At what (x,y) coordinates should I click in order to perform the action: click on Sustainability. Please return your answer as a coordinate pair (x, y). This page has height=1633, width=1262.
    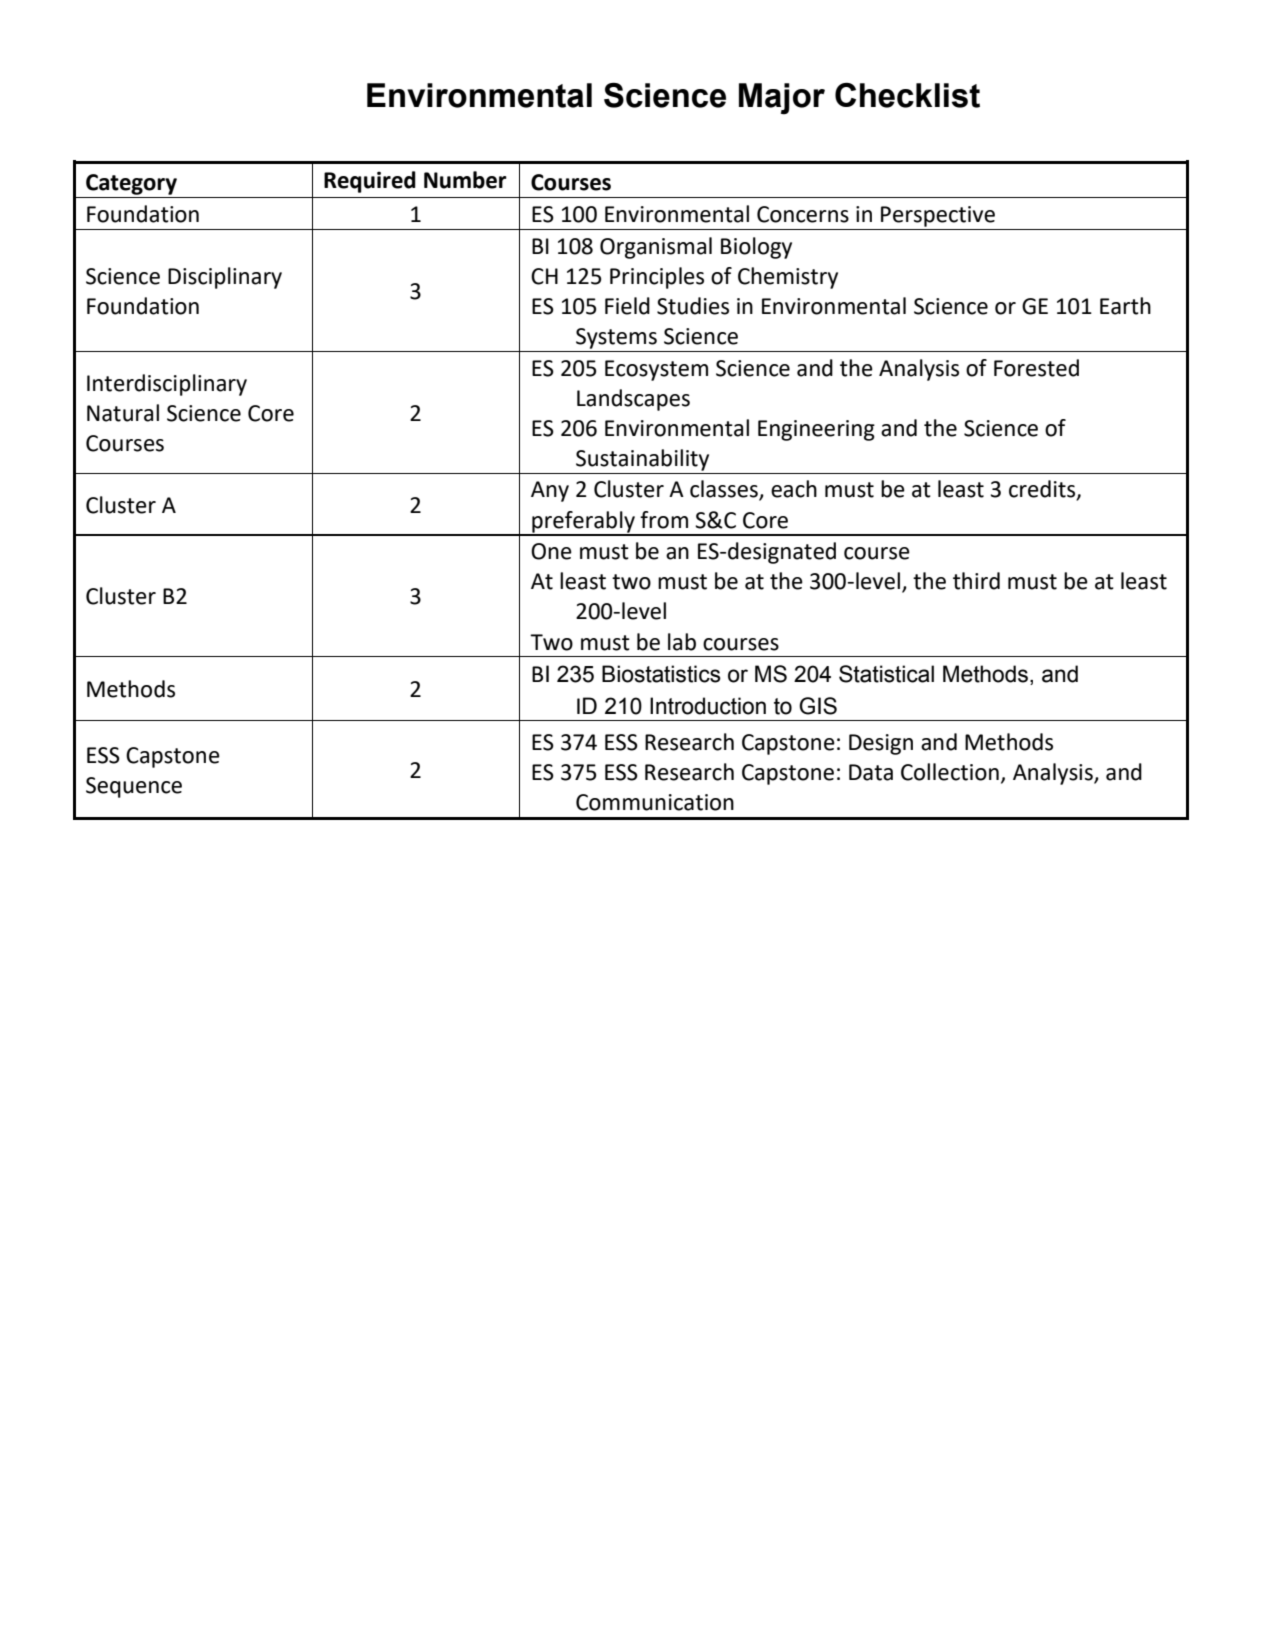
    Looking at the image, I should click on (642, 460).
